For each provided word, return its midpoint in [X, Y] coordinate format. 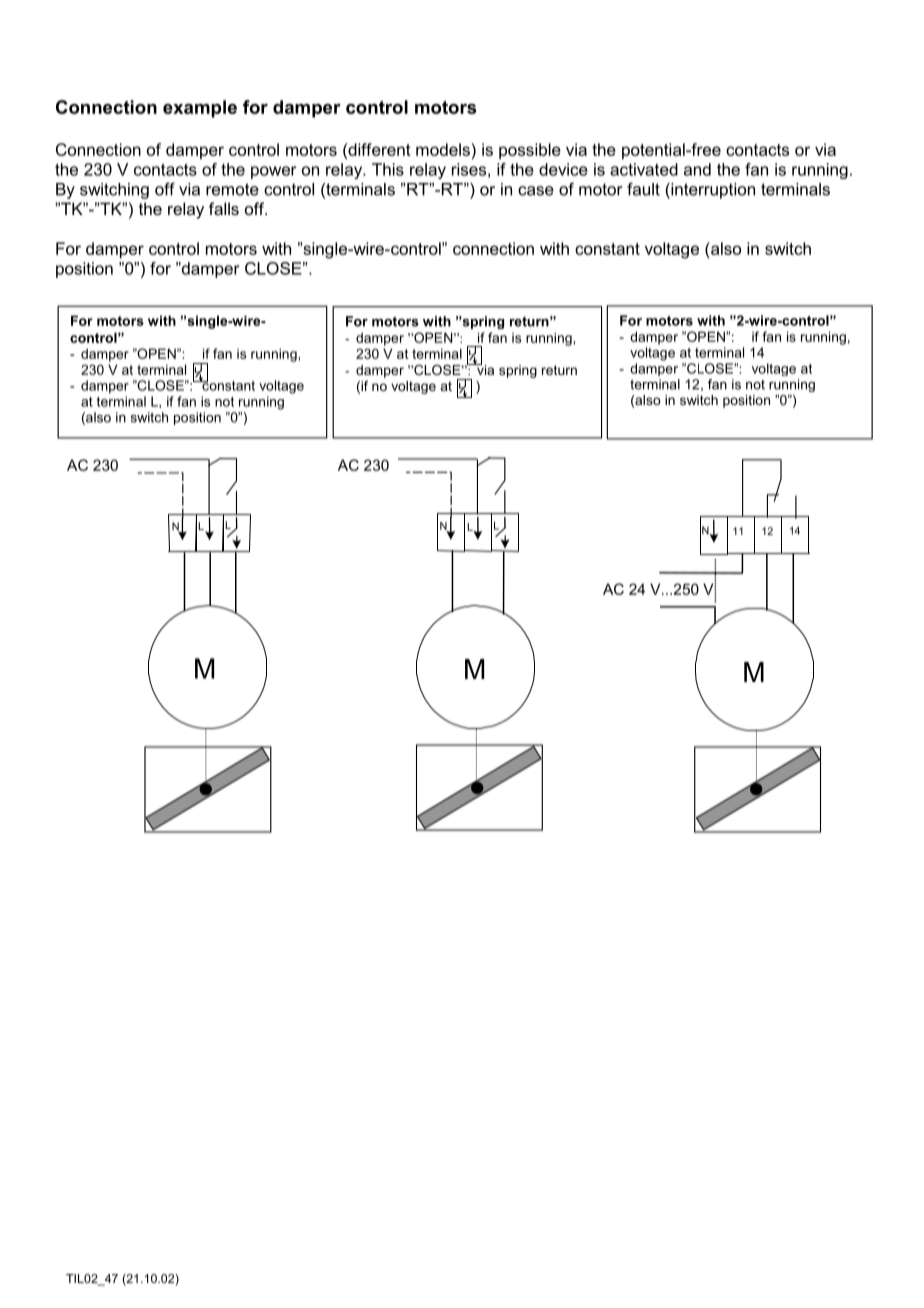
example [200, 109]
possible [530, 151]
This [388, 169]
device [563, 169]
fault [643, 189]
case [536, 191]
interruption [712, 191]
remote [232, 189]
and [697, 169]
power [274, 172]
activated [644, 169]
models [444, 149]
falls [224, 208]
